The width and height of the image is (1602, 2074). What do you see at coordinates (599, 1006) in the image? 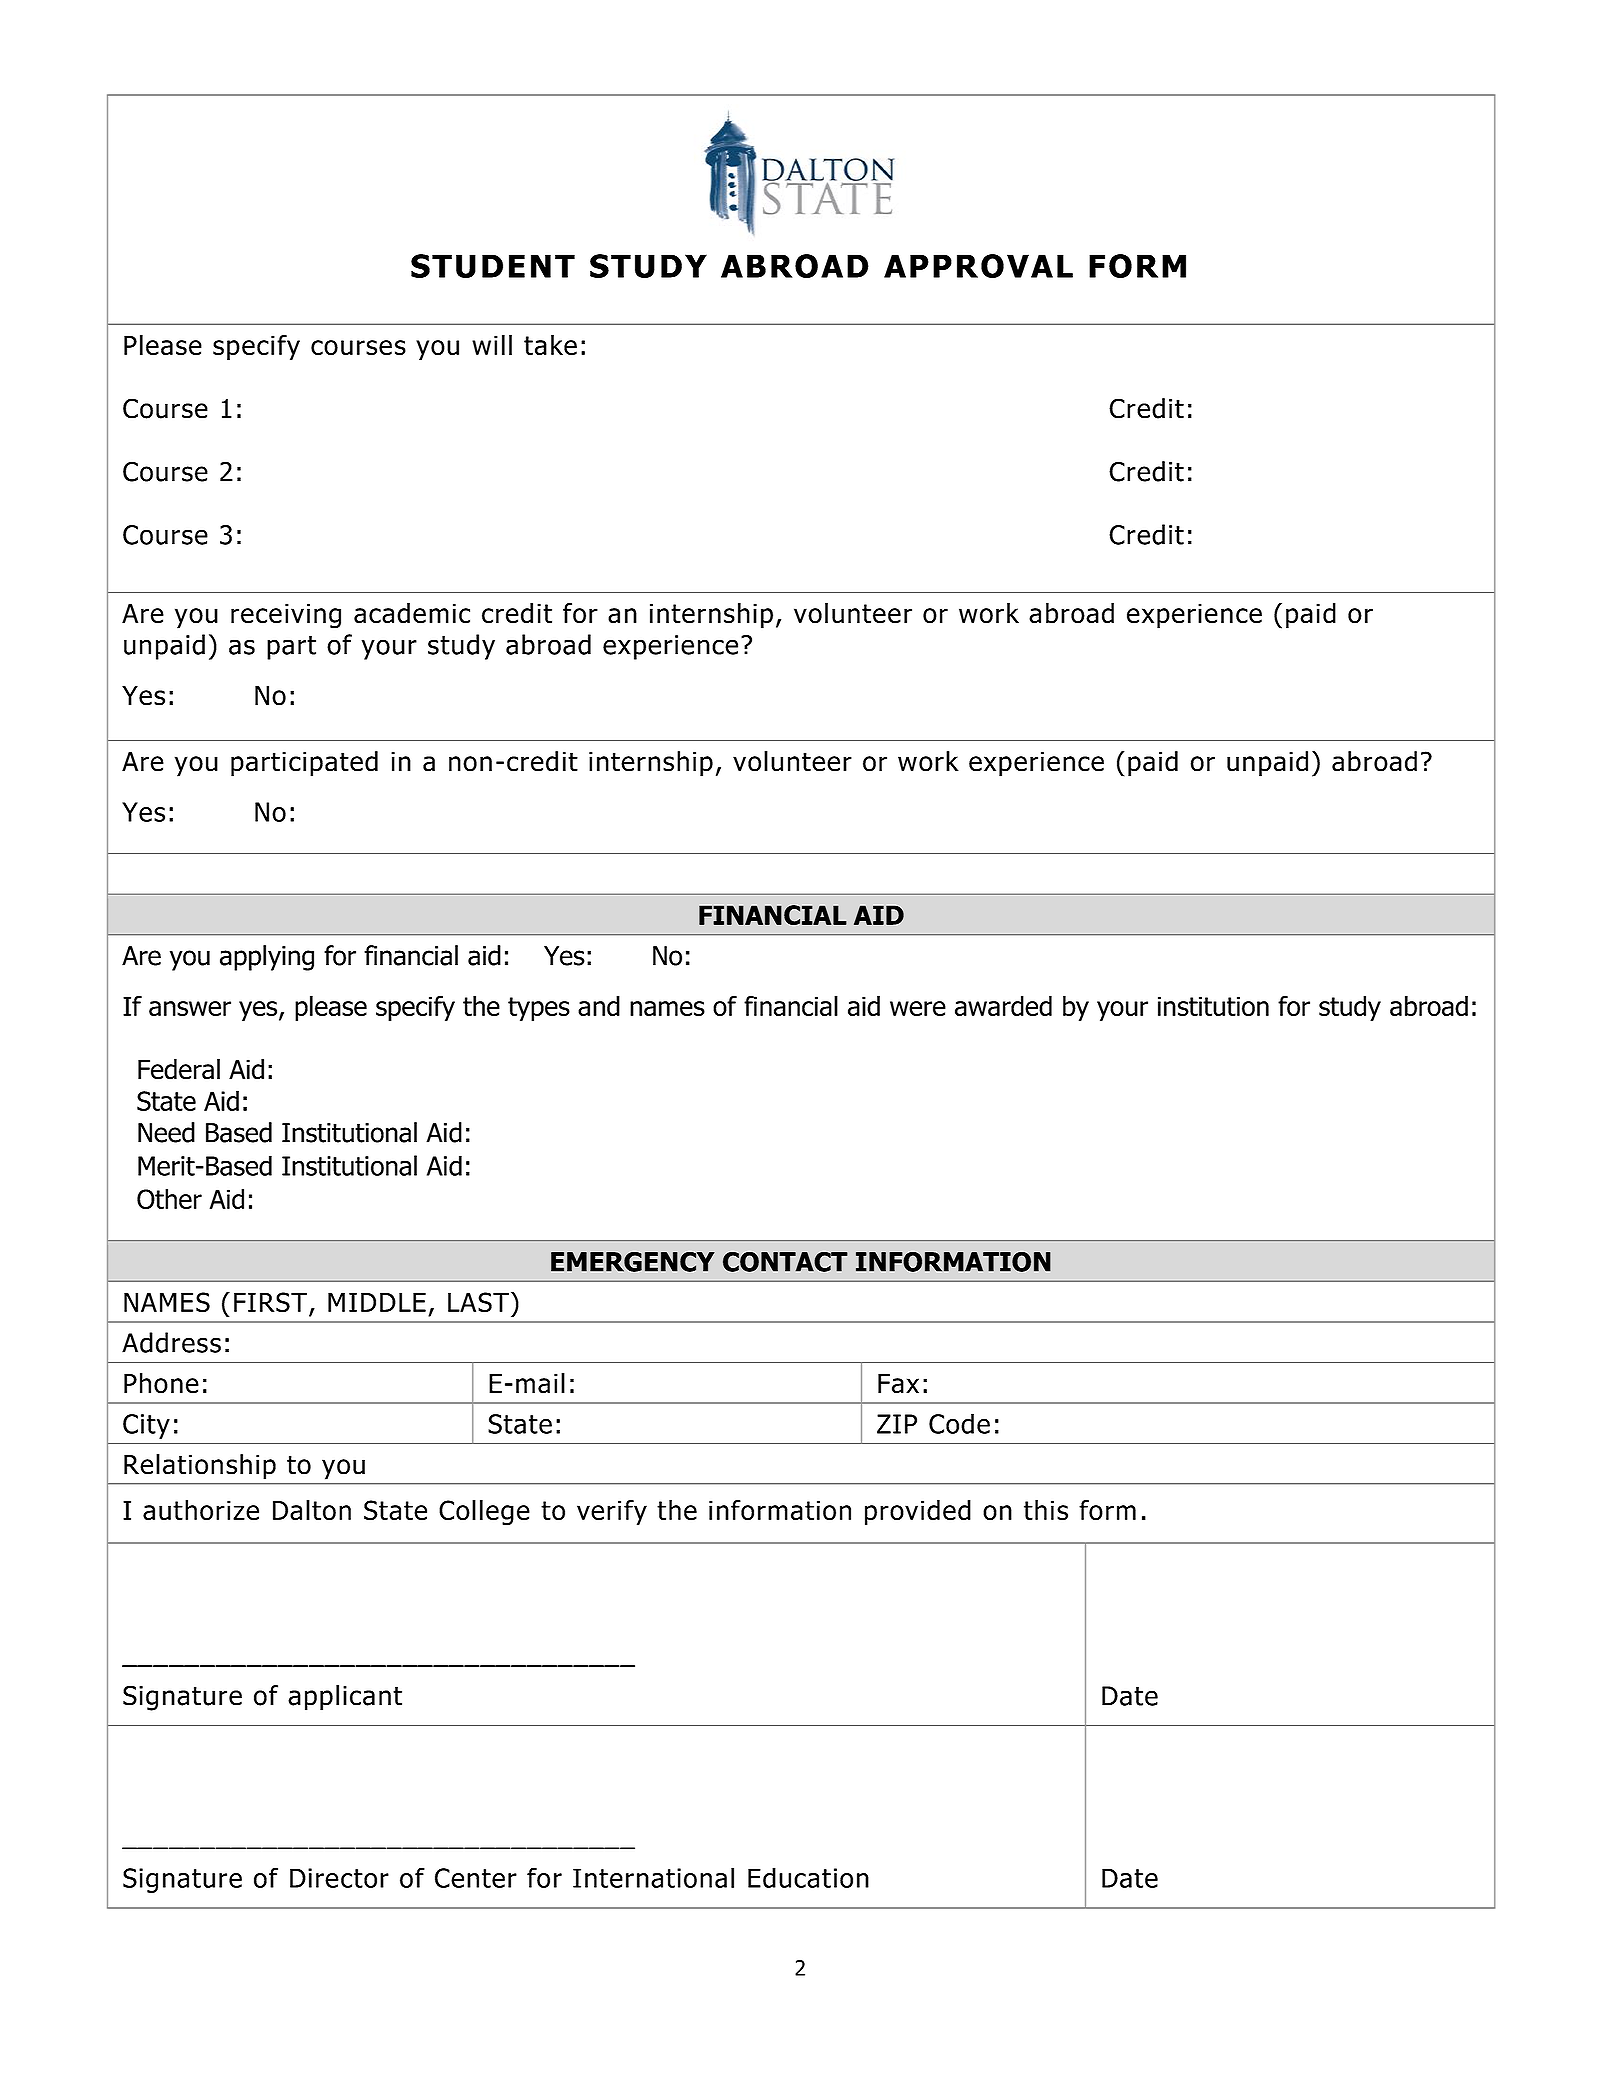
I see `and` at bounding box center [599, 1006].
